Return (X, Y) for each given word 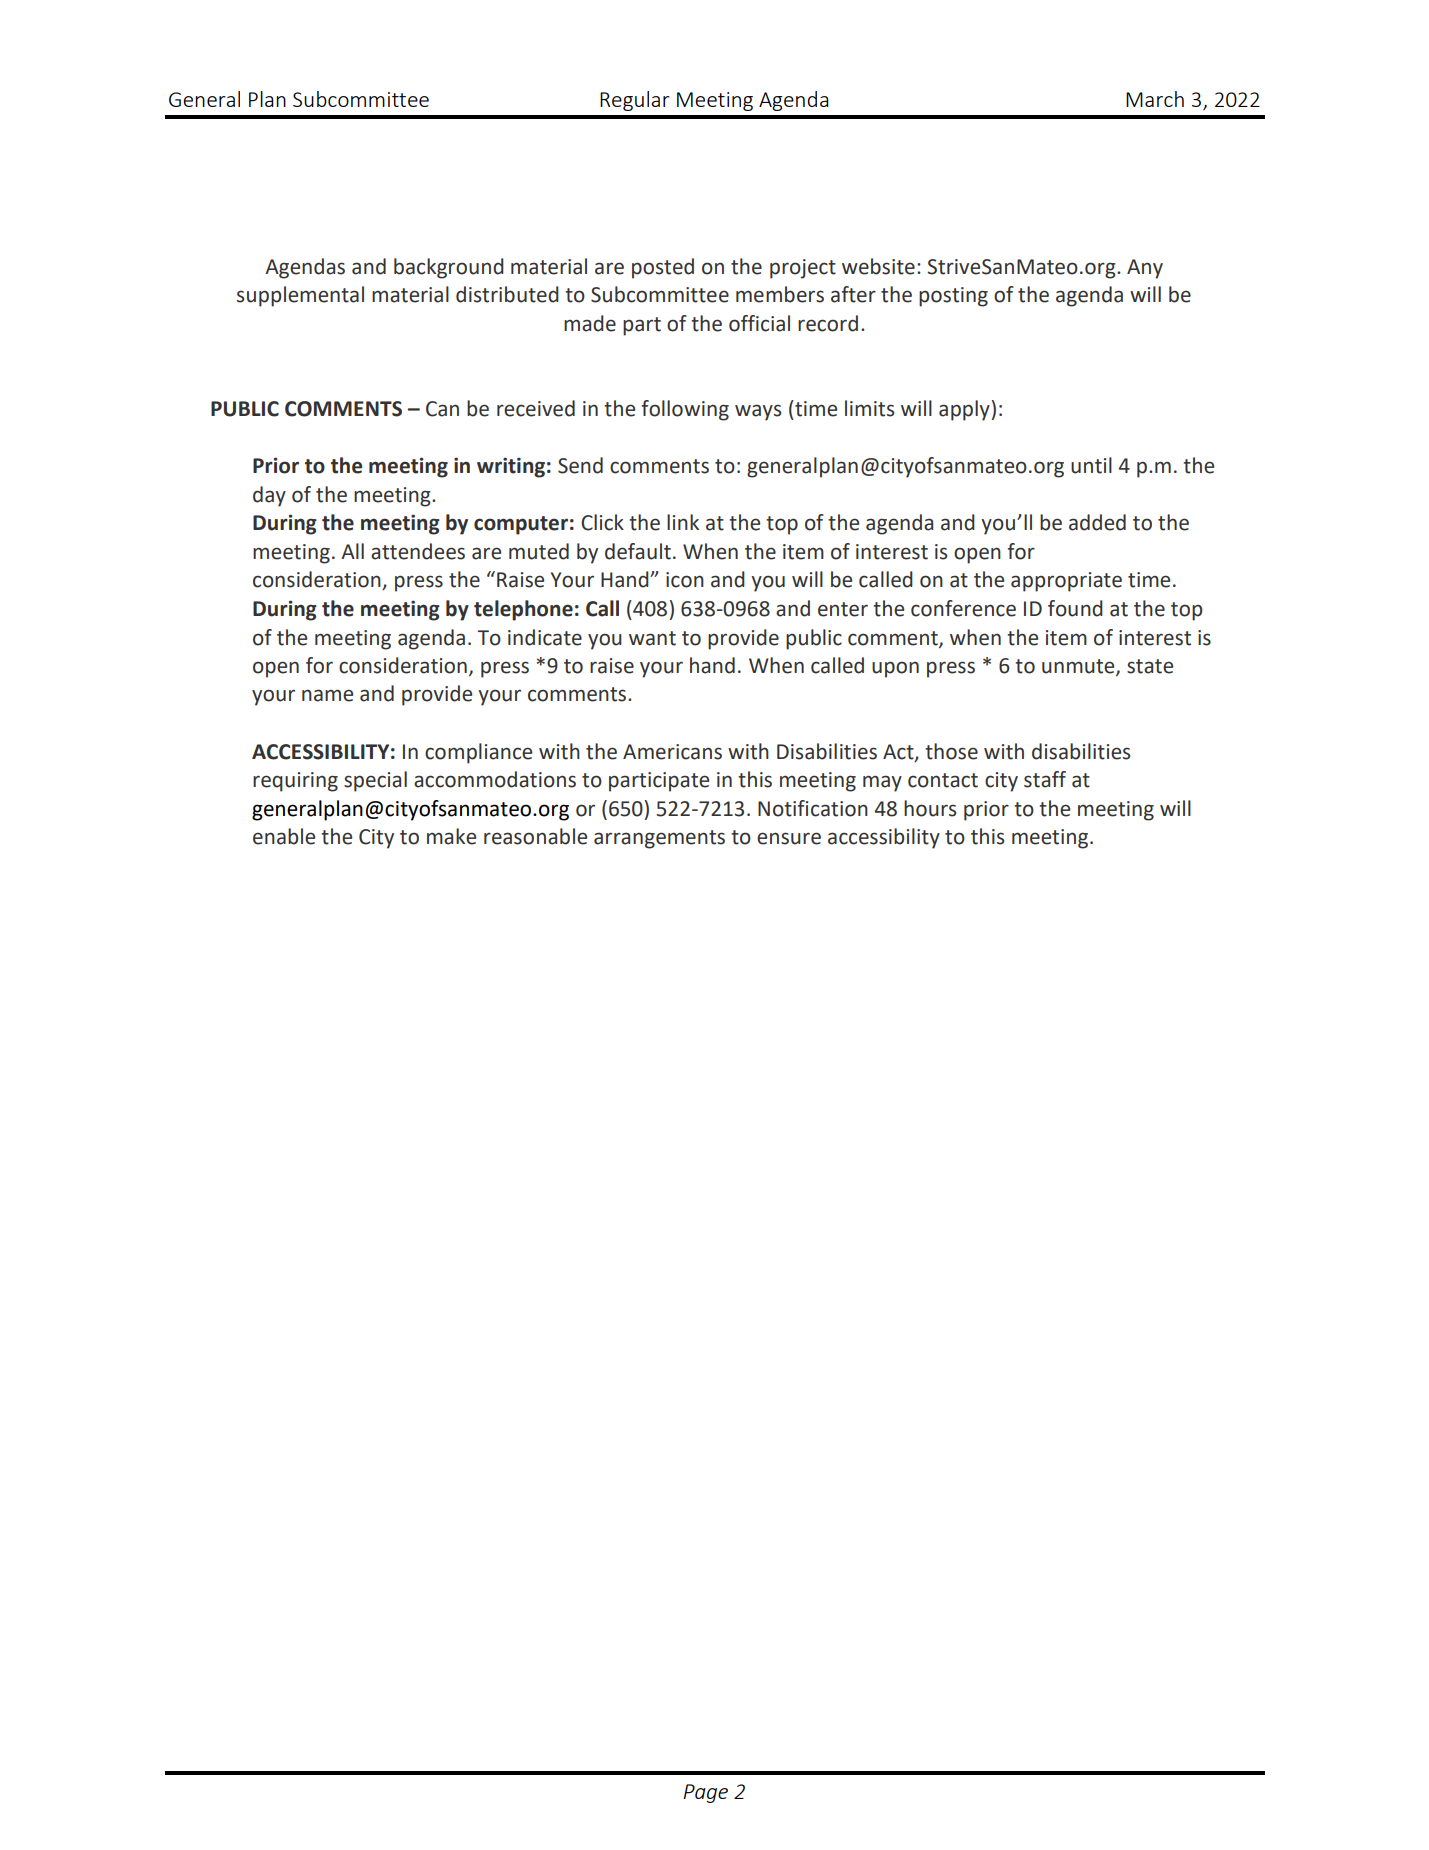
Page (705, 1793)
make (451, 836)
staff (1045, 779)
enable (284, 836)
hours (930, 808)
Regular (635, 101)
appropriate (1066, 582)
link (683, 522)
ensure (789, 838)
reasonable (535, 836)
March (1155, 99)
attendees (418, 551)
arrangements (659, 839)
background (449, 268)
